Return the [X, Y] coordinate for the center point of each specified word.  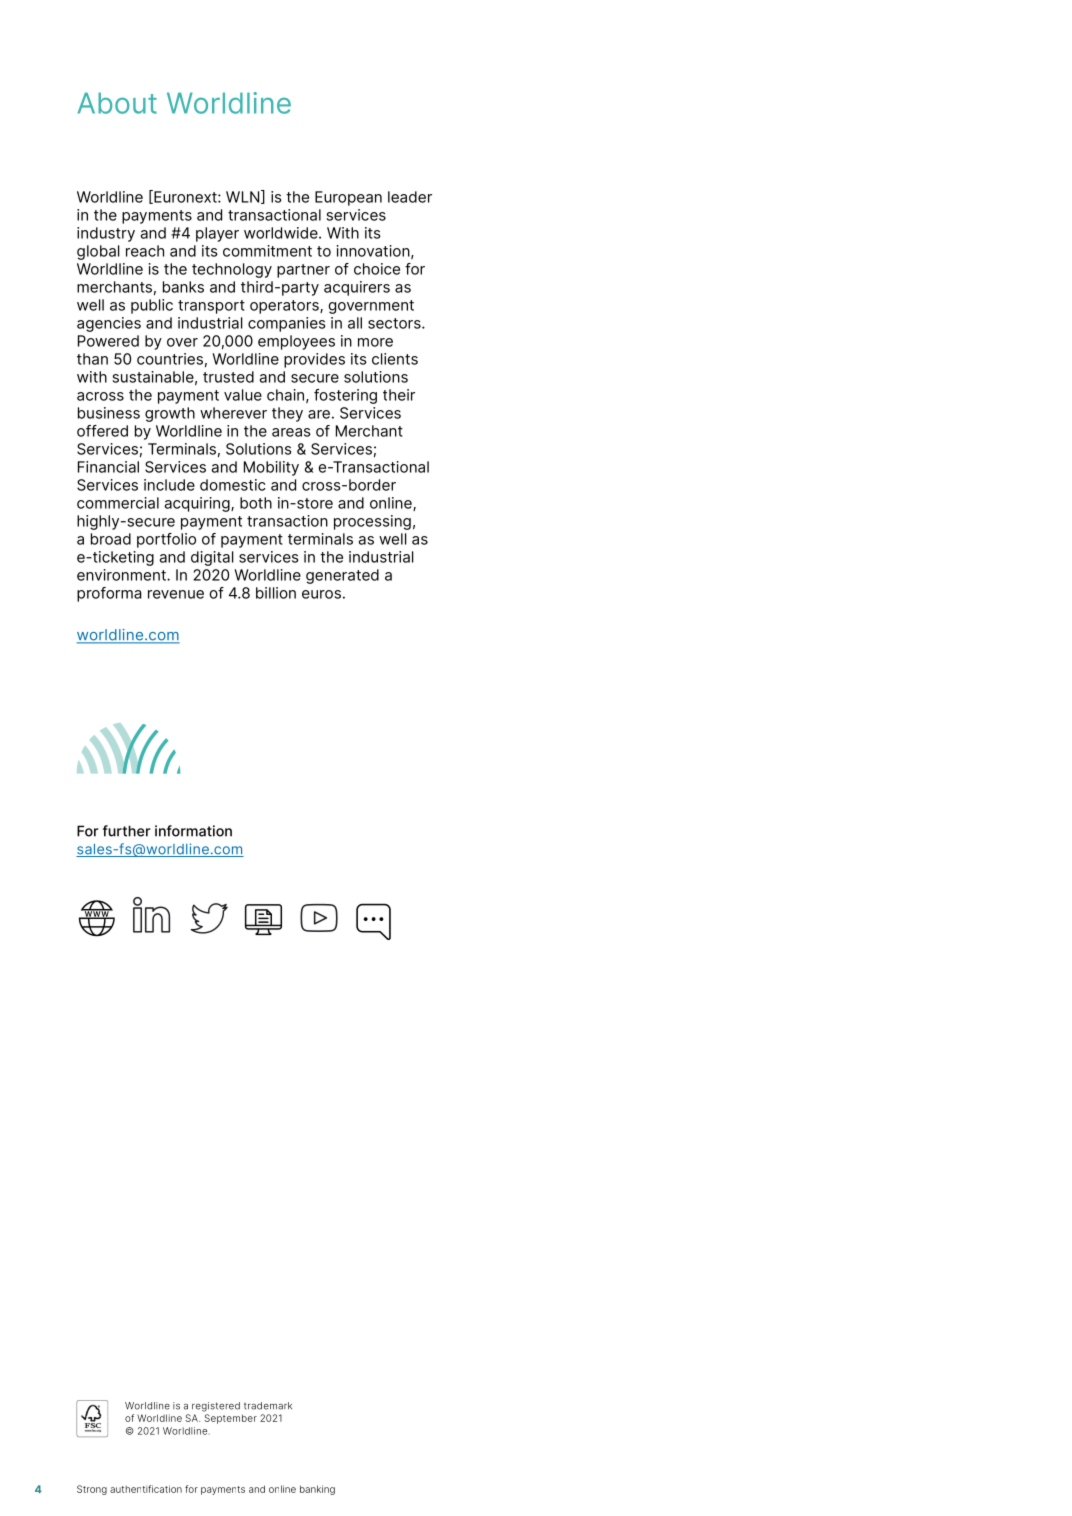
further [126, 831]
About [117, 103]
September [230, 1419]
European [348, 198]
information [193, 831]
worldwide [282, 233]
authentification [146, 1489]
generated [342, 576]
